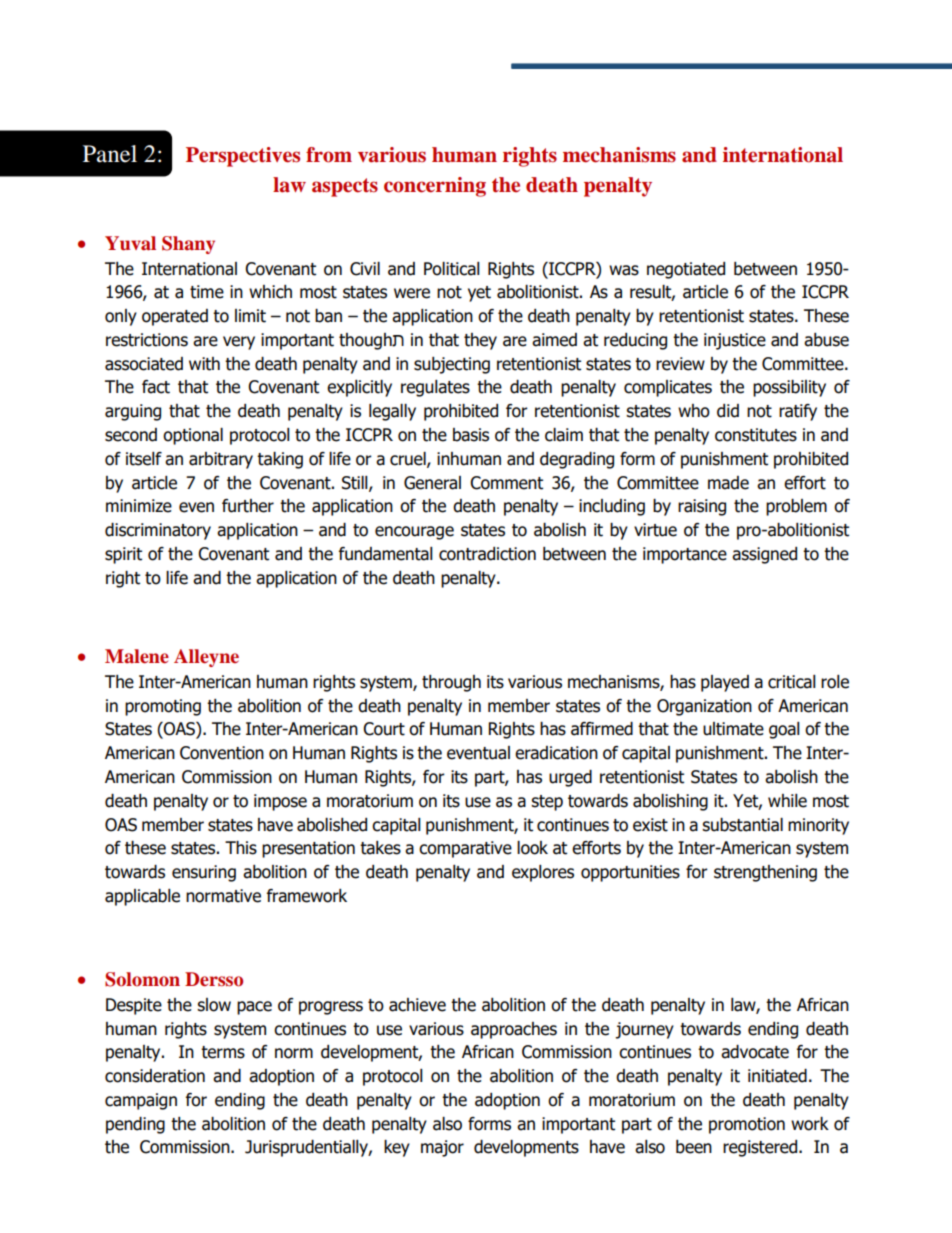 Image resolution: width=952 pixels, height=1233 pixels. I want to click on concerning, so click(435, 187).
